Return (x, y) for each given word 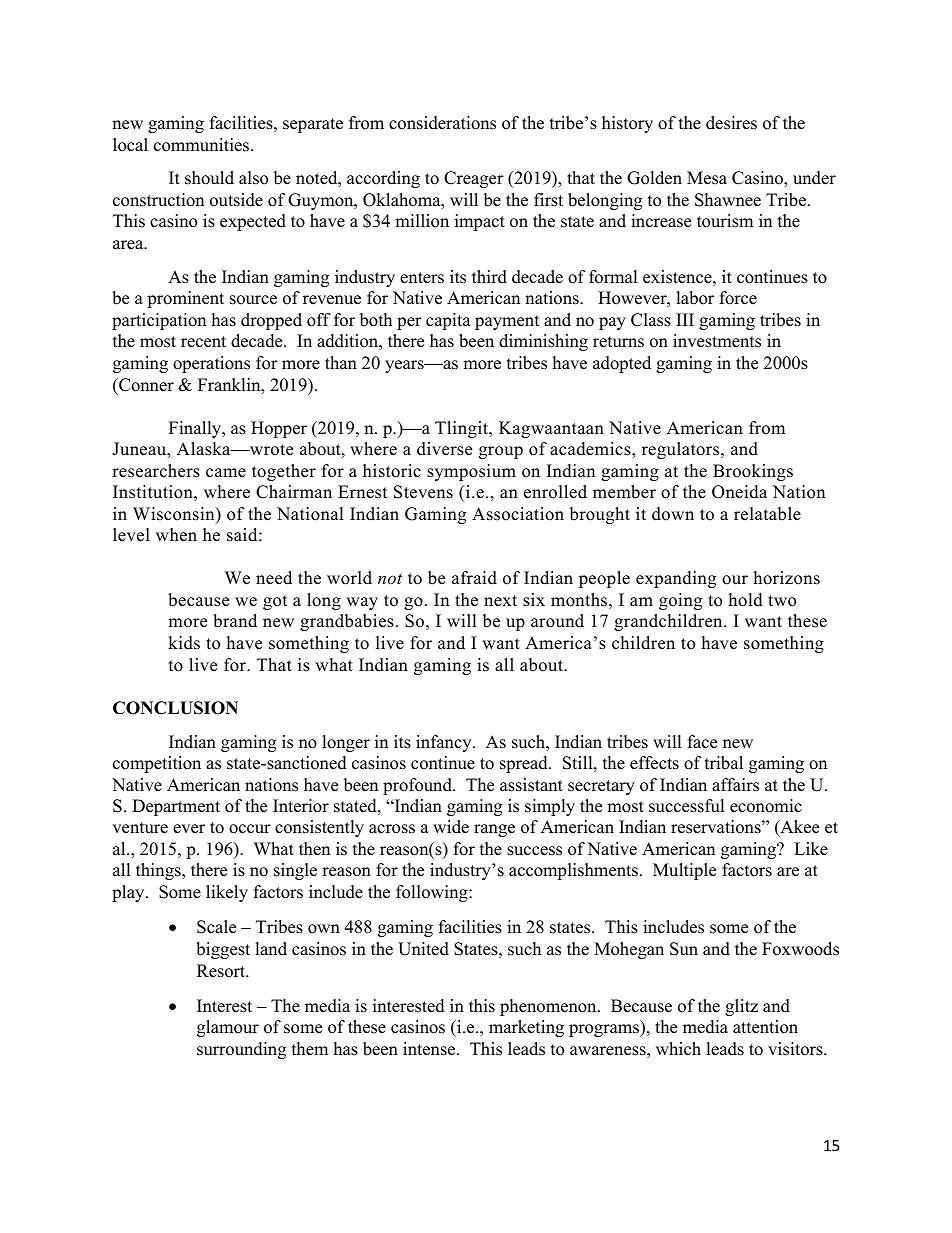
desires (731, 123)
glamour (228, 1028)
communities (203, 145)
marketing (526, 1028)
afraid (474, 578)
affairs (735, 785)
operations (211, 364)
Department (176, 807)
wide (451, 827)
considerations (442, 123)
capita (448, 321)
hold (746, 600)
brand (235, 621)
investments (717, 341)
